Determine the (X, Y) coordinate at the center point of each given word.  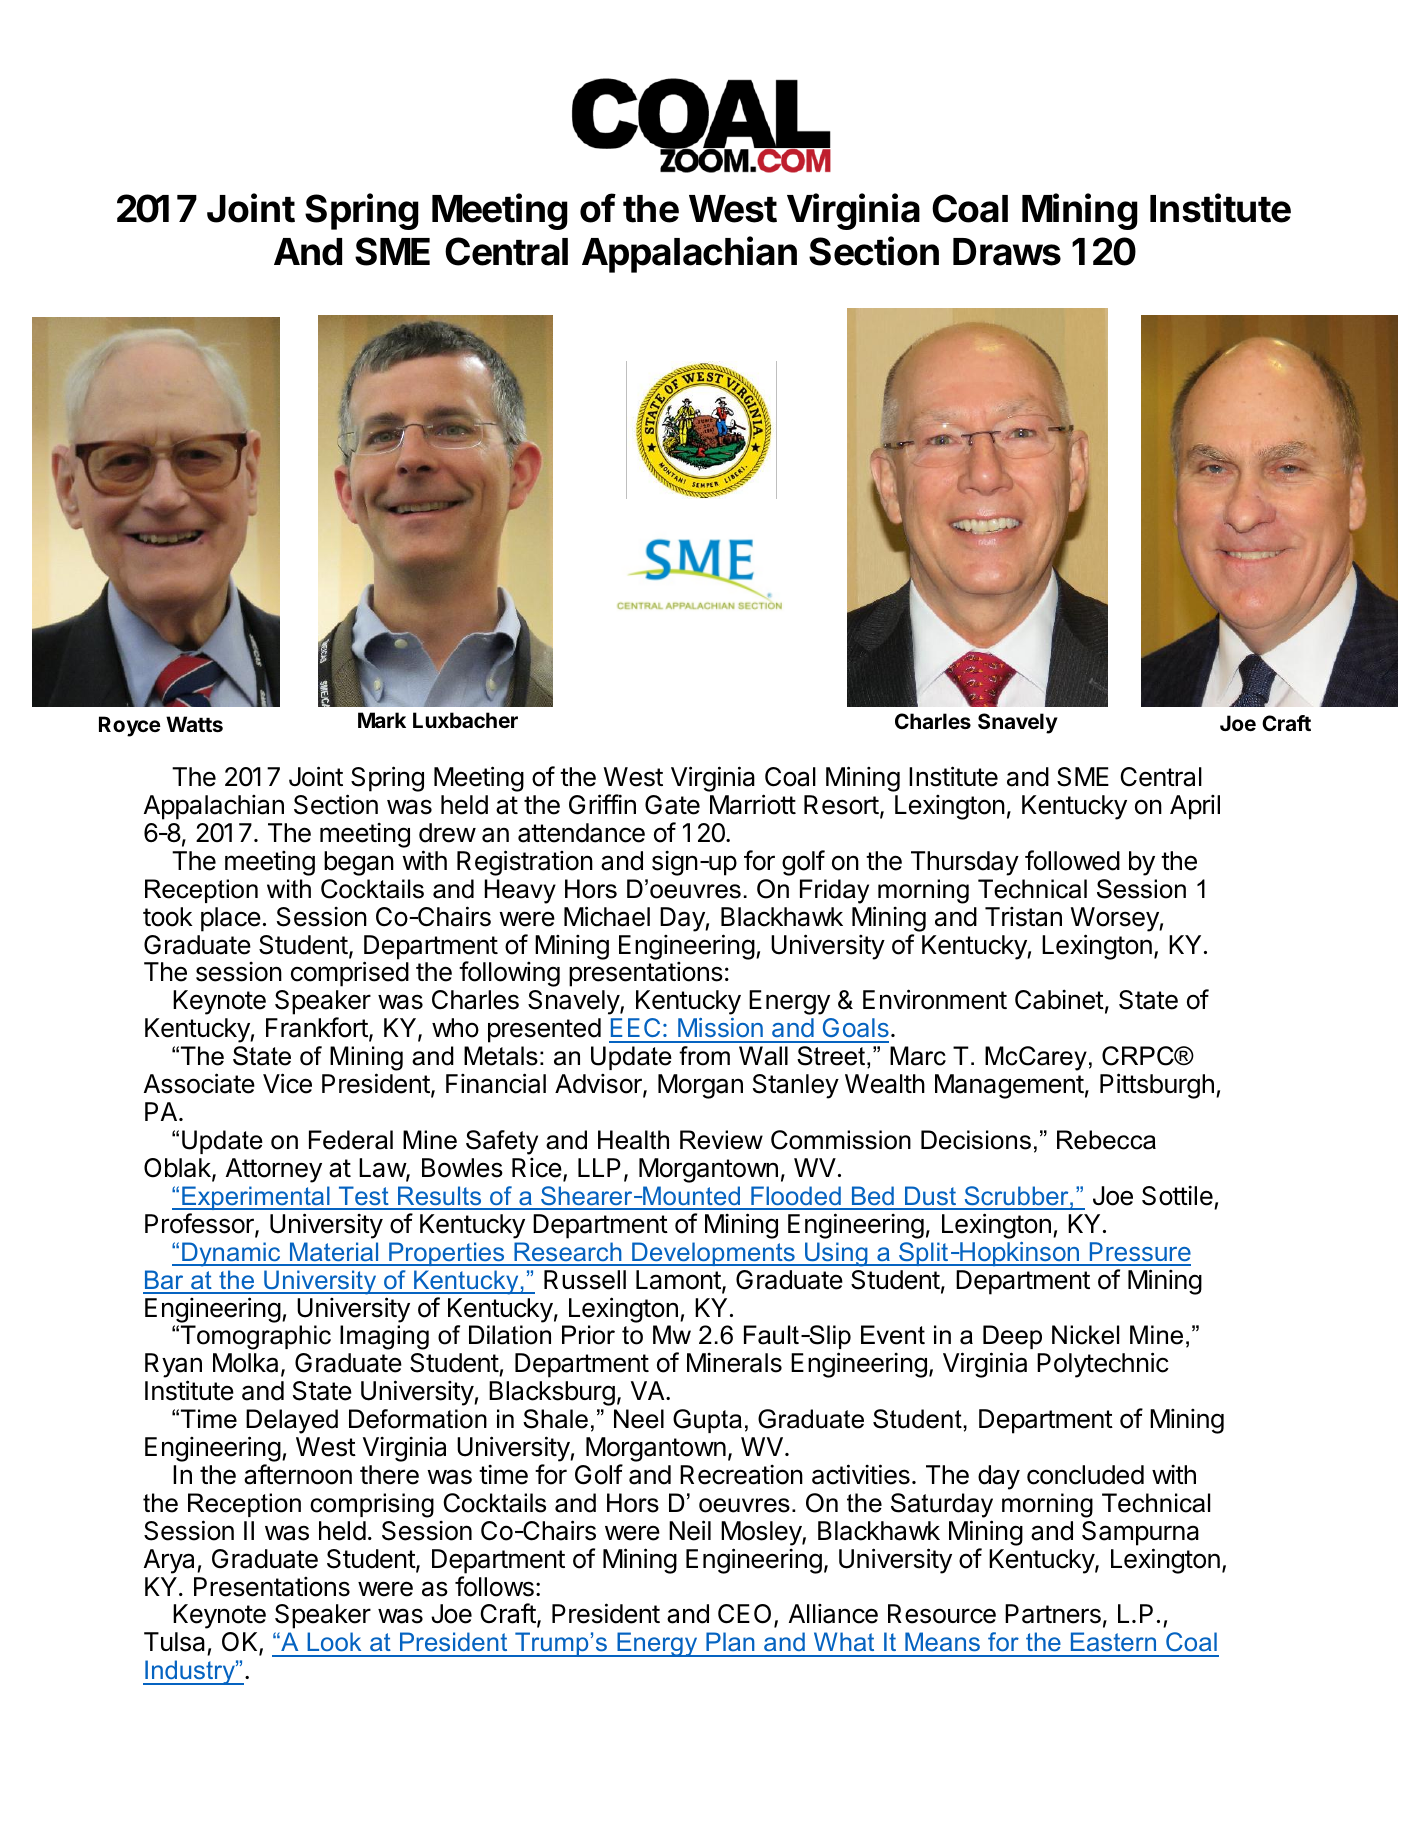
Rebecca (1106, 1140)
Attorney (274, 1170)
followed (1072, 860)
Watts (194, 724)
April (1195, 807)
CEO (744, 1614)
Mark (382, 720)
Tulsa (176, 1643)
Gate (672, 805)
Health (633, 1140)
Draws (1007, 252)
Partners (1053, 1614)
